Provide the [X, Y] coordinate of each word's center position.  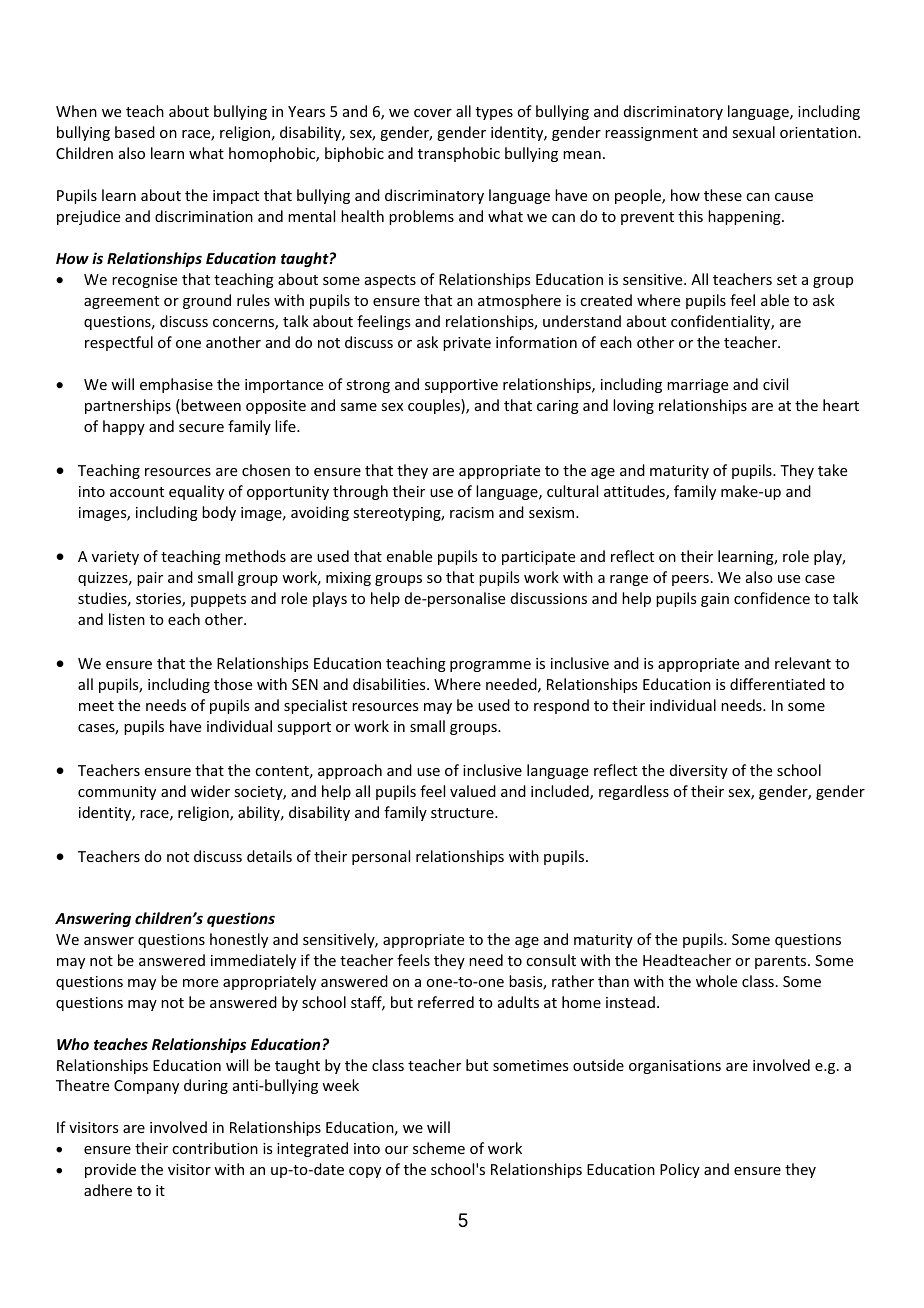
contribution [215, 1148]
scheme [439, 1148]
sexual [753, 132]
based [135, 132]
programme [490, 666]
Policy [680, 1170]
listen [127, 619]
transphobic [459, 154]
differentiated [777, 684]
